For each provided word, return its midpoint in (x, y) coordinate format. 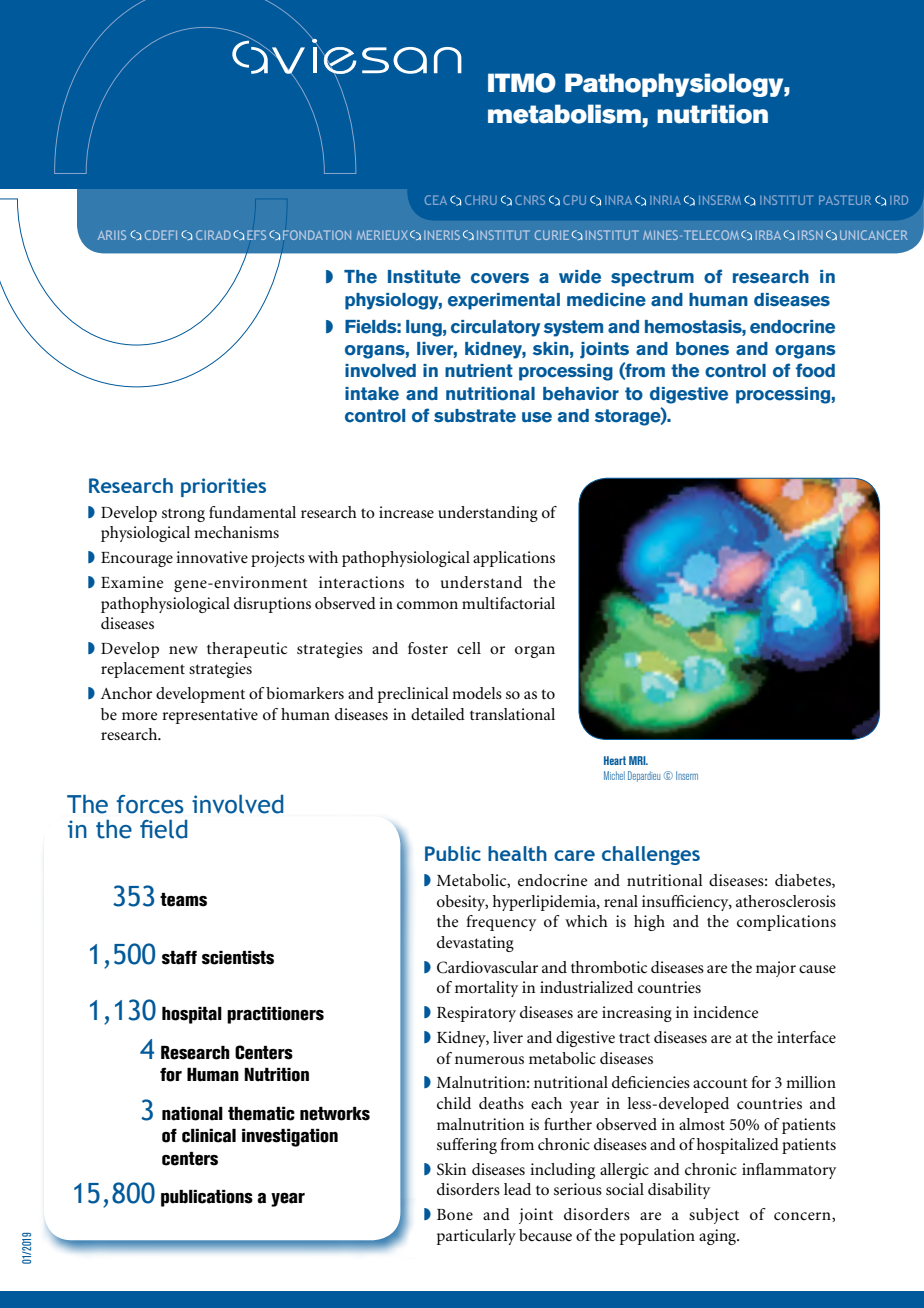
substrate (475, 416)
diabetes (804, 881)
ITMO (522, 83)
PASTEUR (845, 200)
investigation (290, 1138)
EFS (256, 235)
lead (517, 1189)
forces (150, 804)
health (517, 853)
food (815, 370)
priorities (223, 487)
